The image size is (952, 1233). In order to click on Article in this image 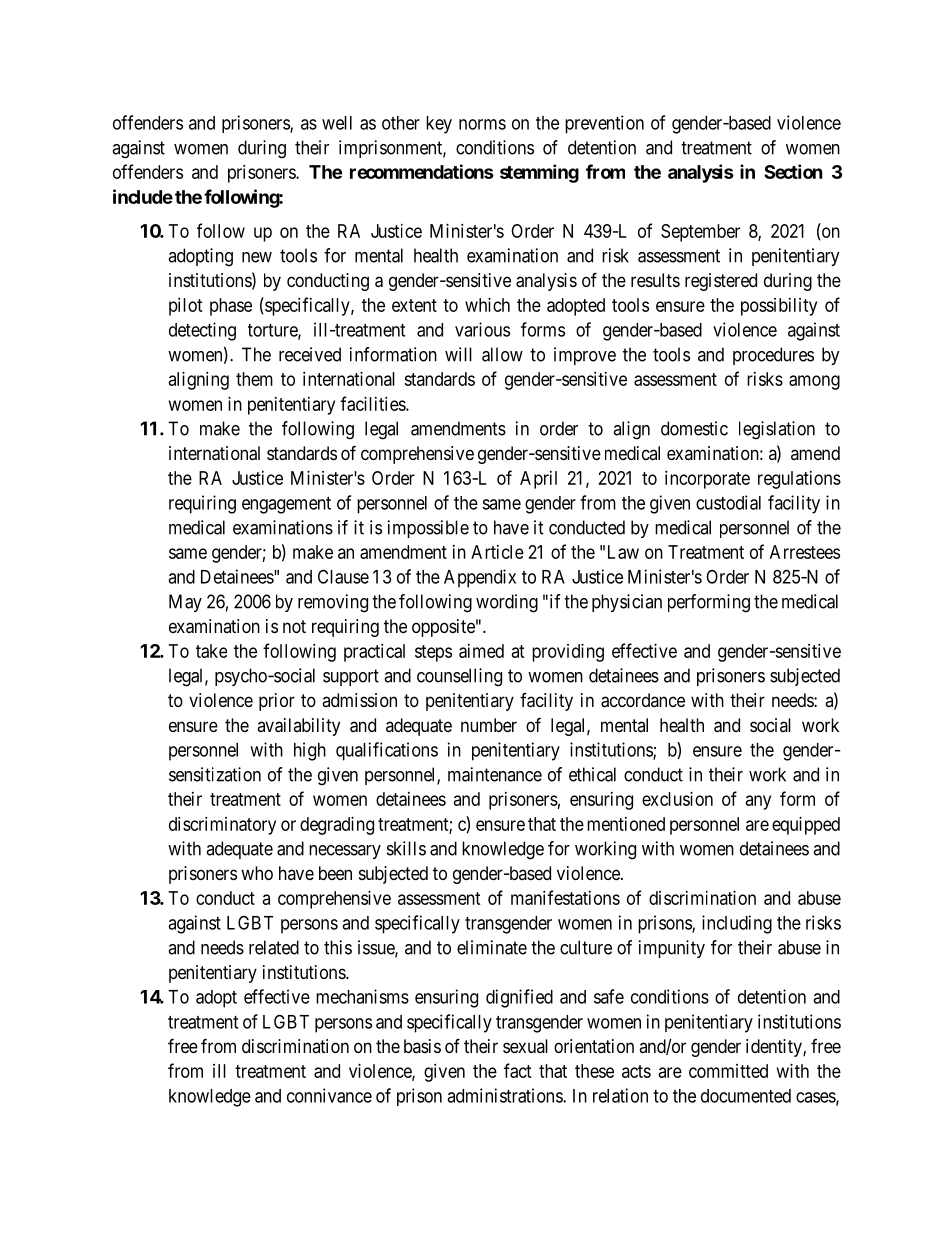, I will do `click(497, 552)`.
